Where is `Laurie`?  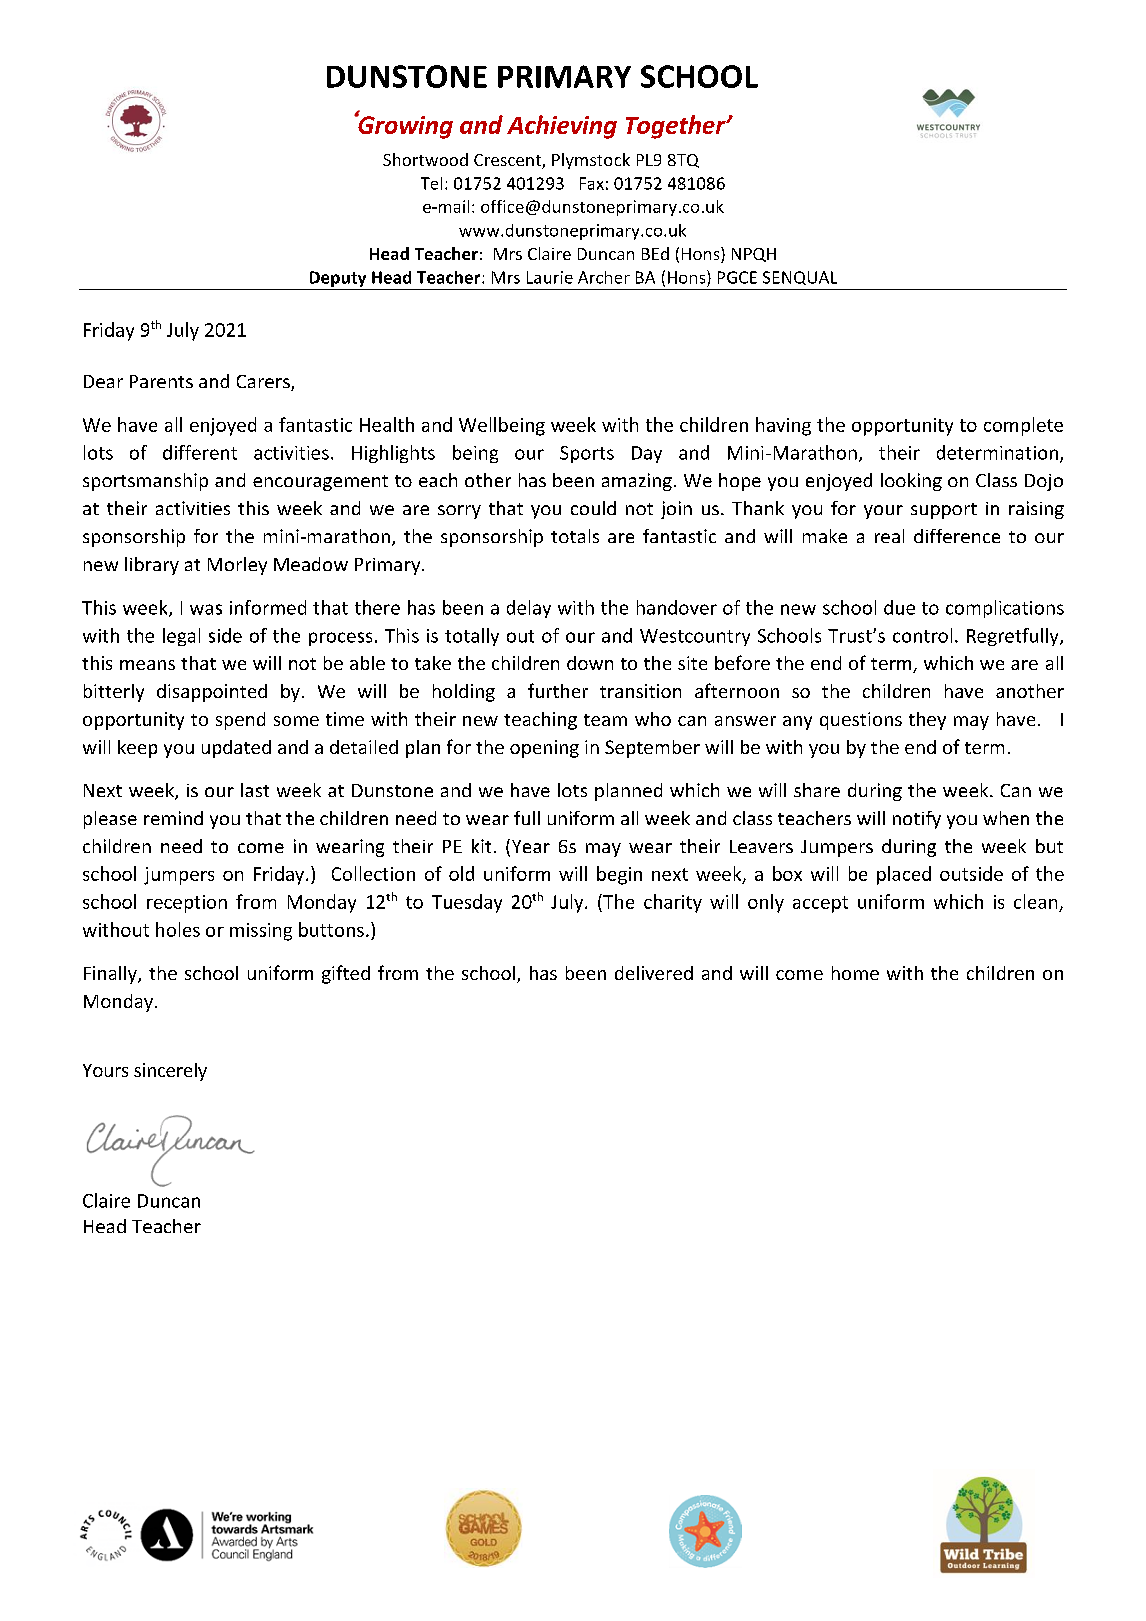
Laurie is located at coordinates (550, 277).
